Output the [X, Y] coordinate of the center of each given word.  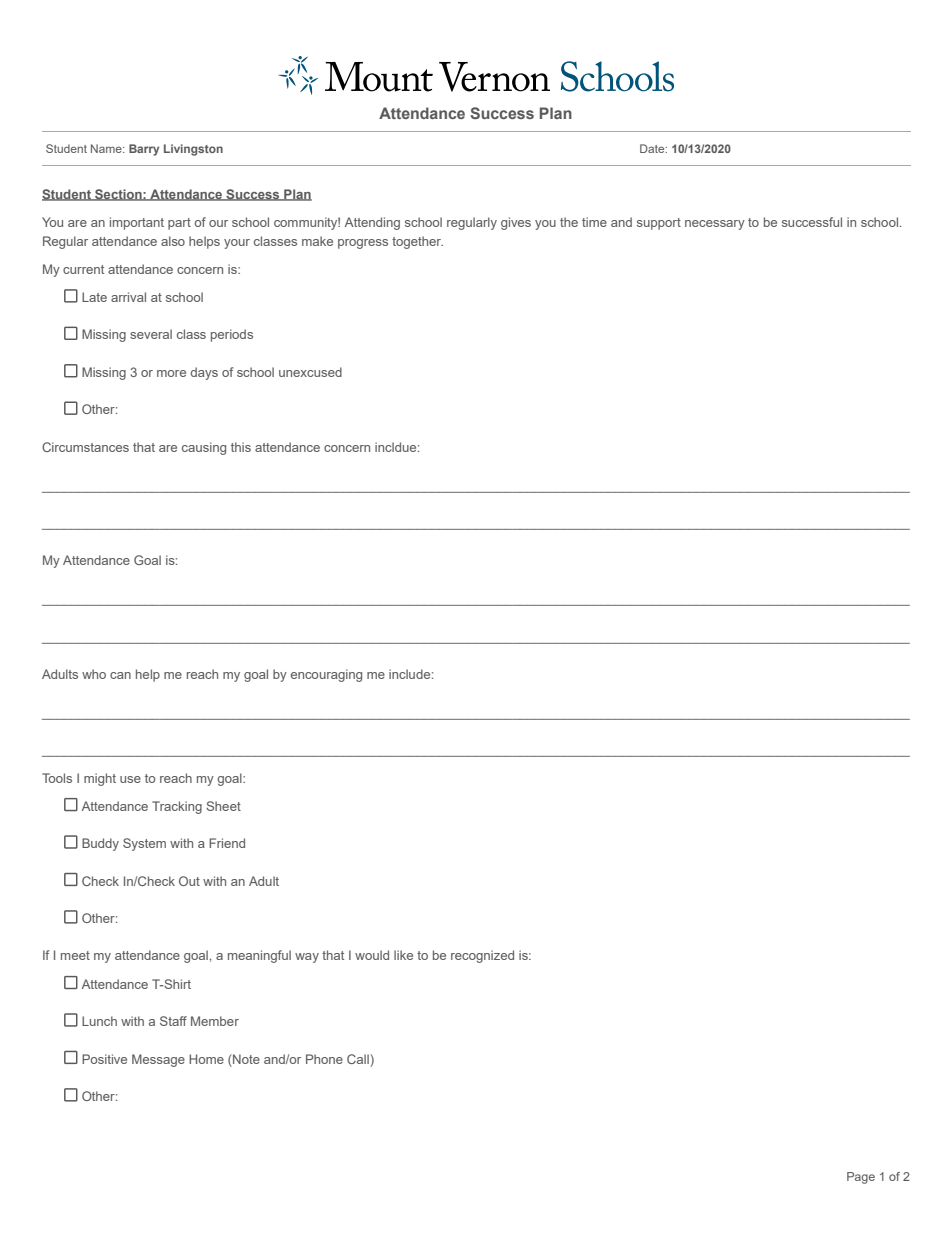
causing [204, 448]
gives [516, 223]
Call [358, 1059]
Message [158, 1060]
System [144, 844]
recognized [482, 956]
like [403, 955]
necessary [715, 225]
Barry [144, 150]
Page [861, 1178]
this [241, 447]
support [659, 224]
